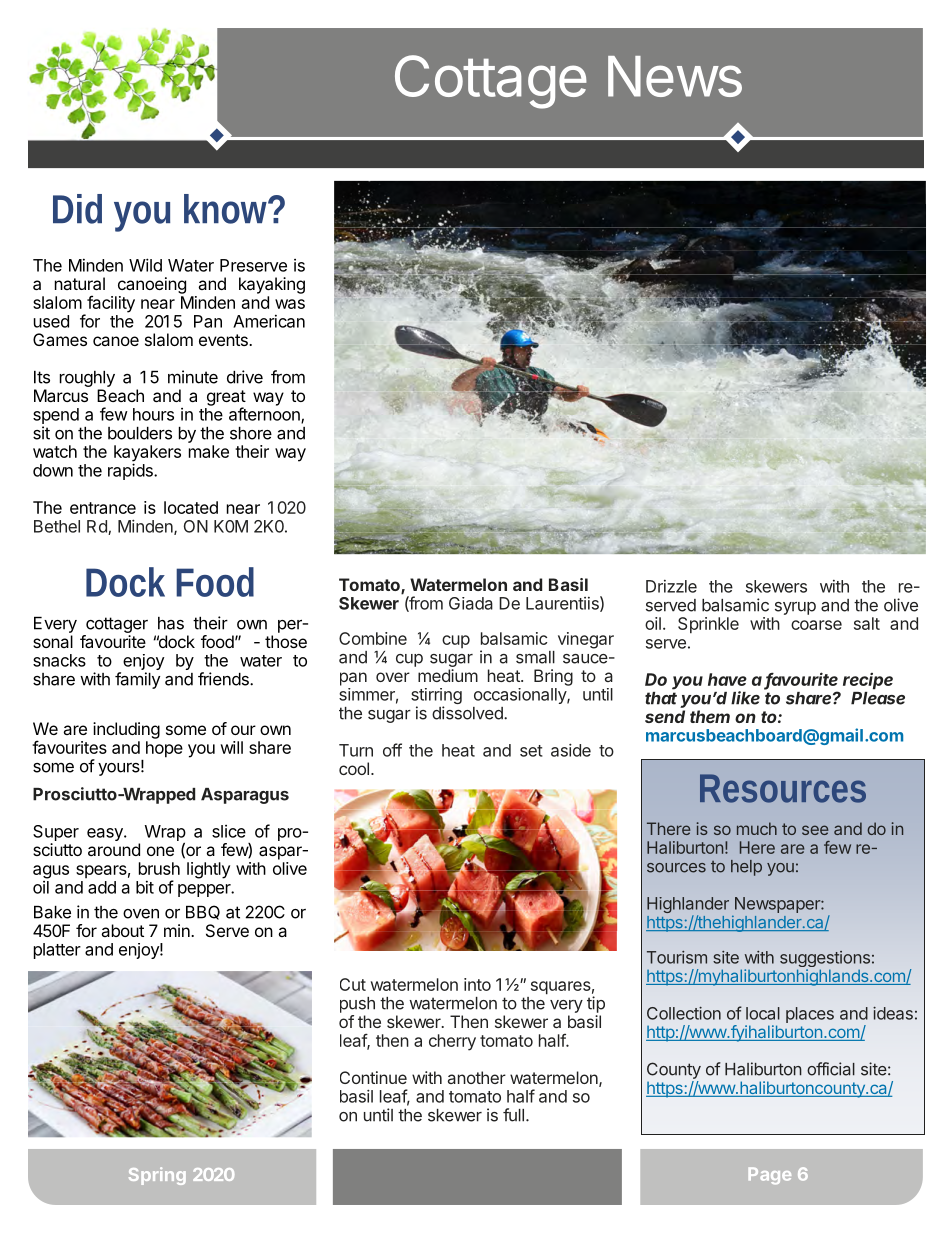 The height and width of the image is (1233, 952). I want to click on Giada, so click(471, 603).
